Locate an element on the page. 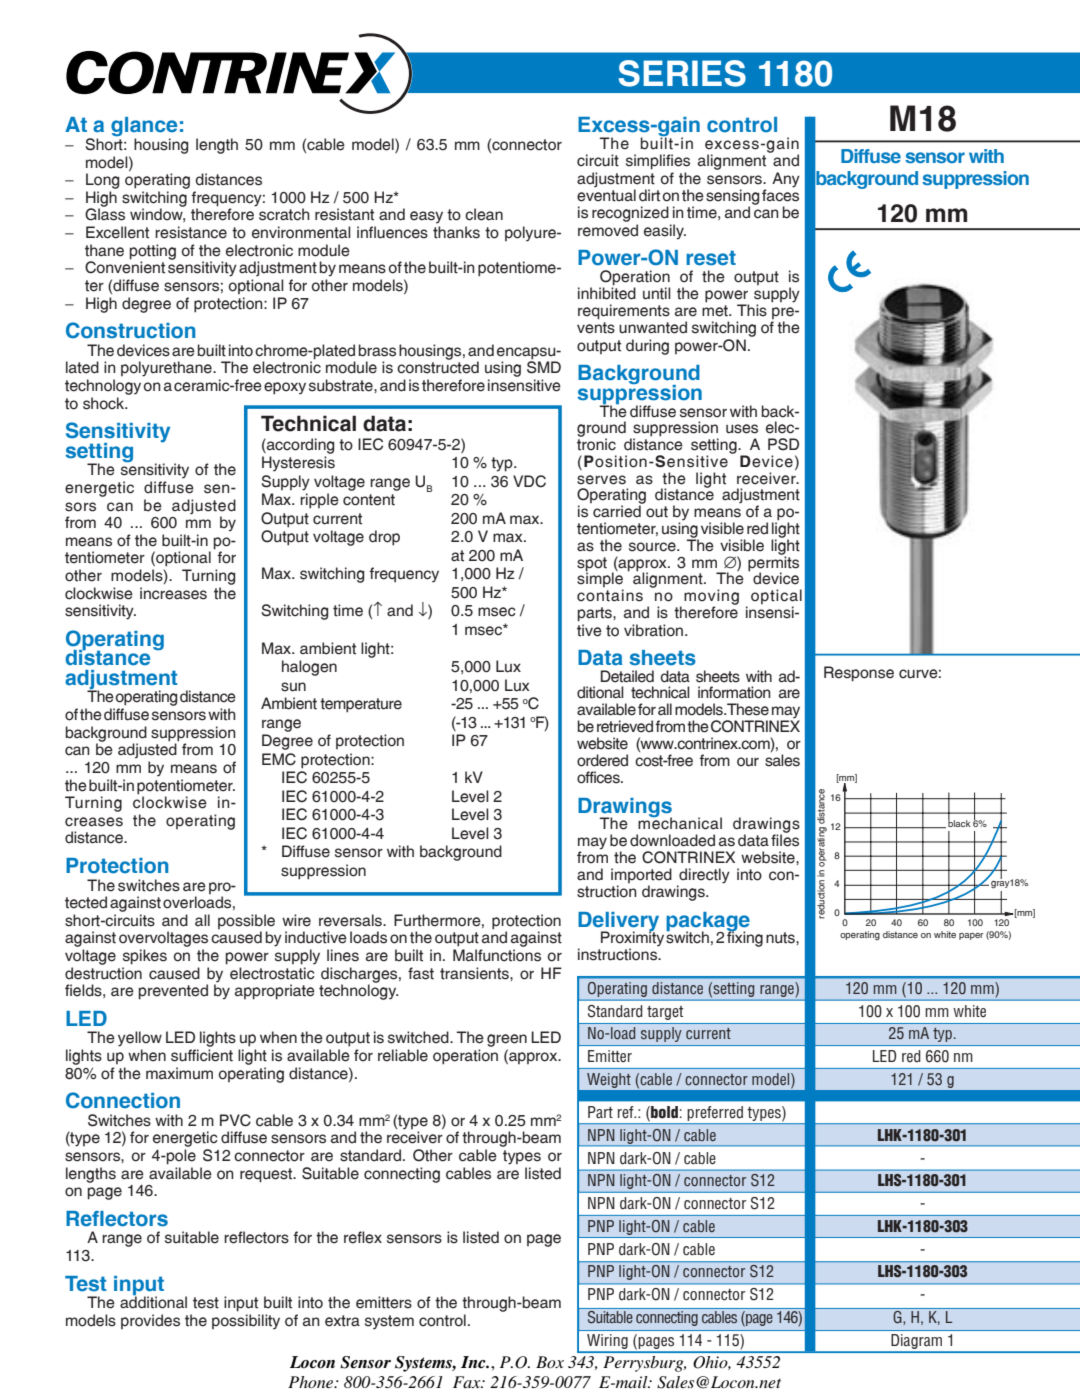 The image size is (1080, 1398). Any is located at coordinates (786, 180).
